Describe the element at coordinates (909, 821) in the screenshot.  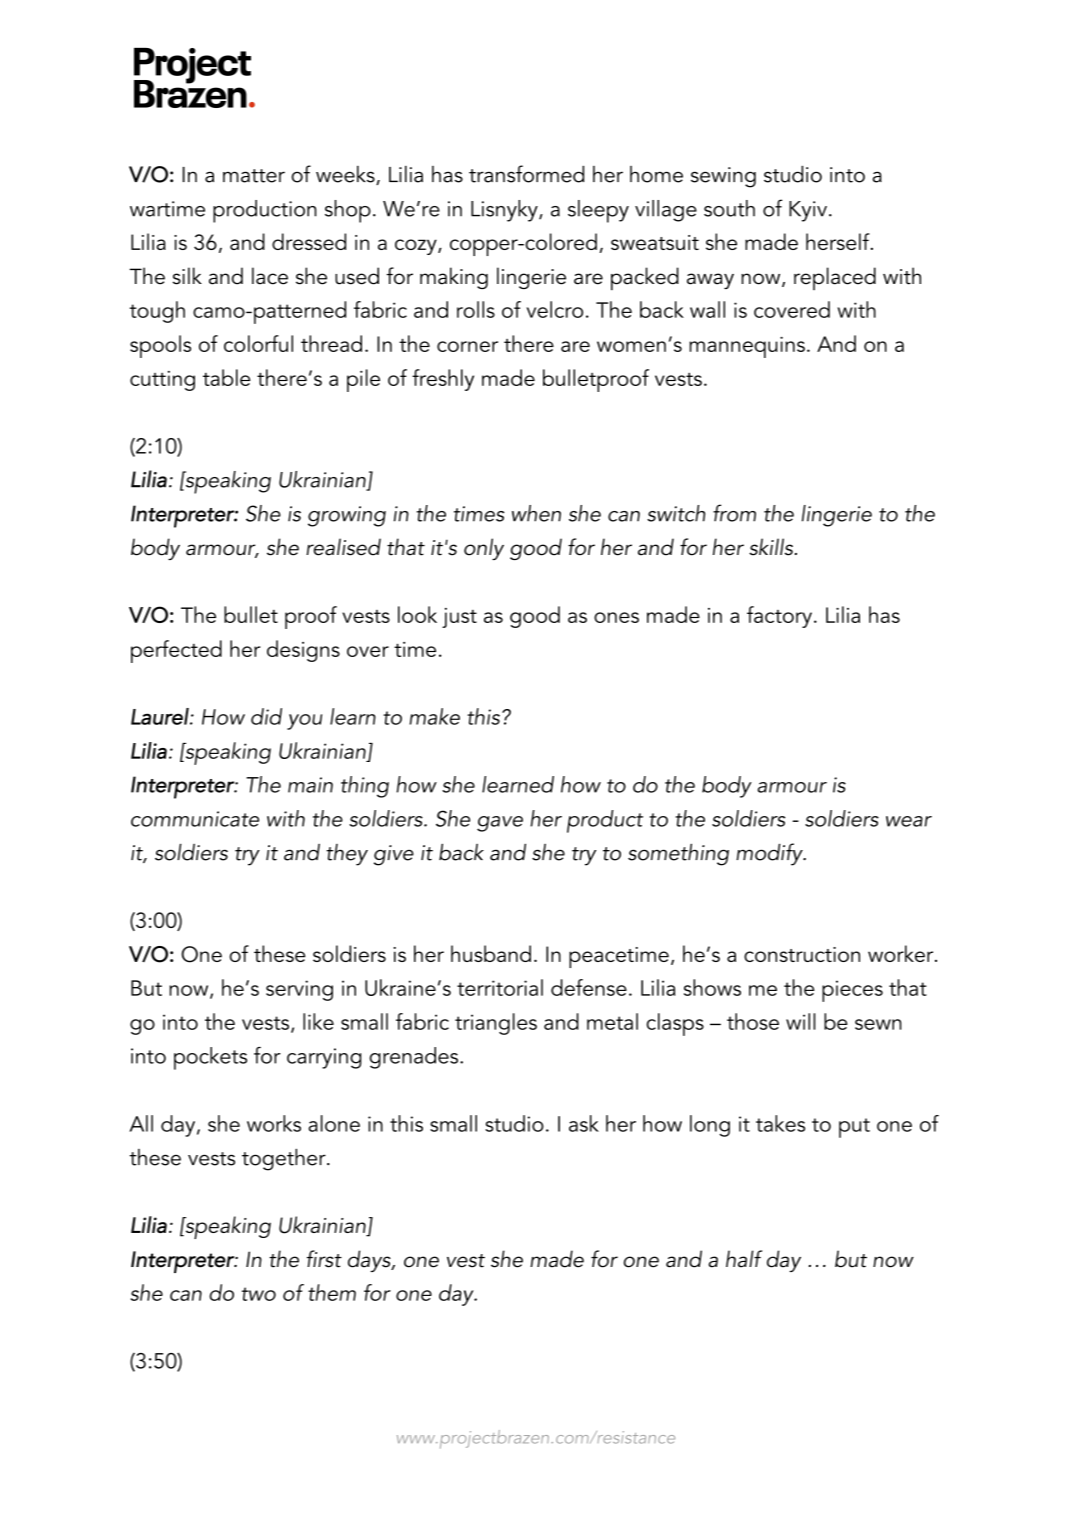
I see `wear` at that location.
